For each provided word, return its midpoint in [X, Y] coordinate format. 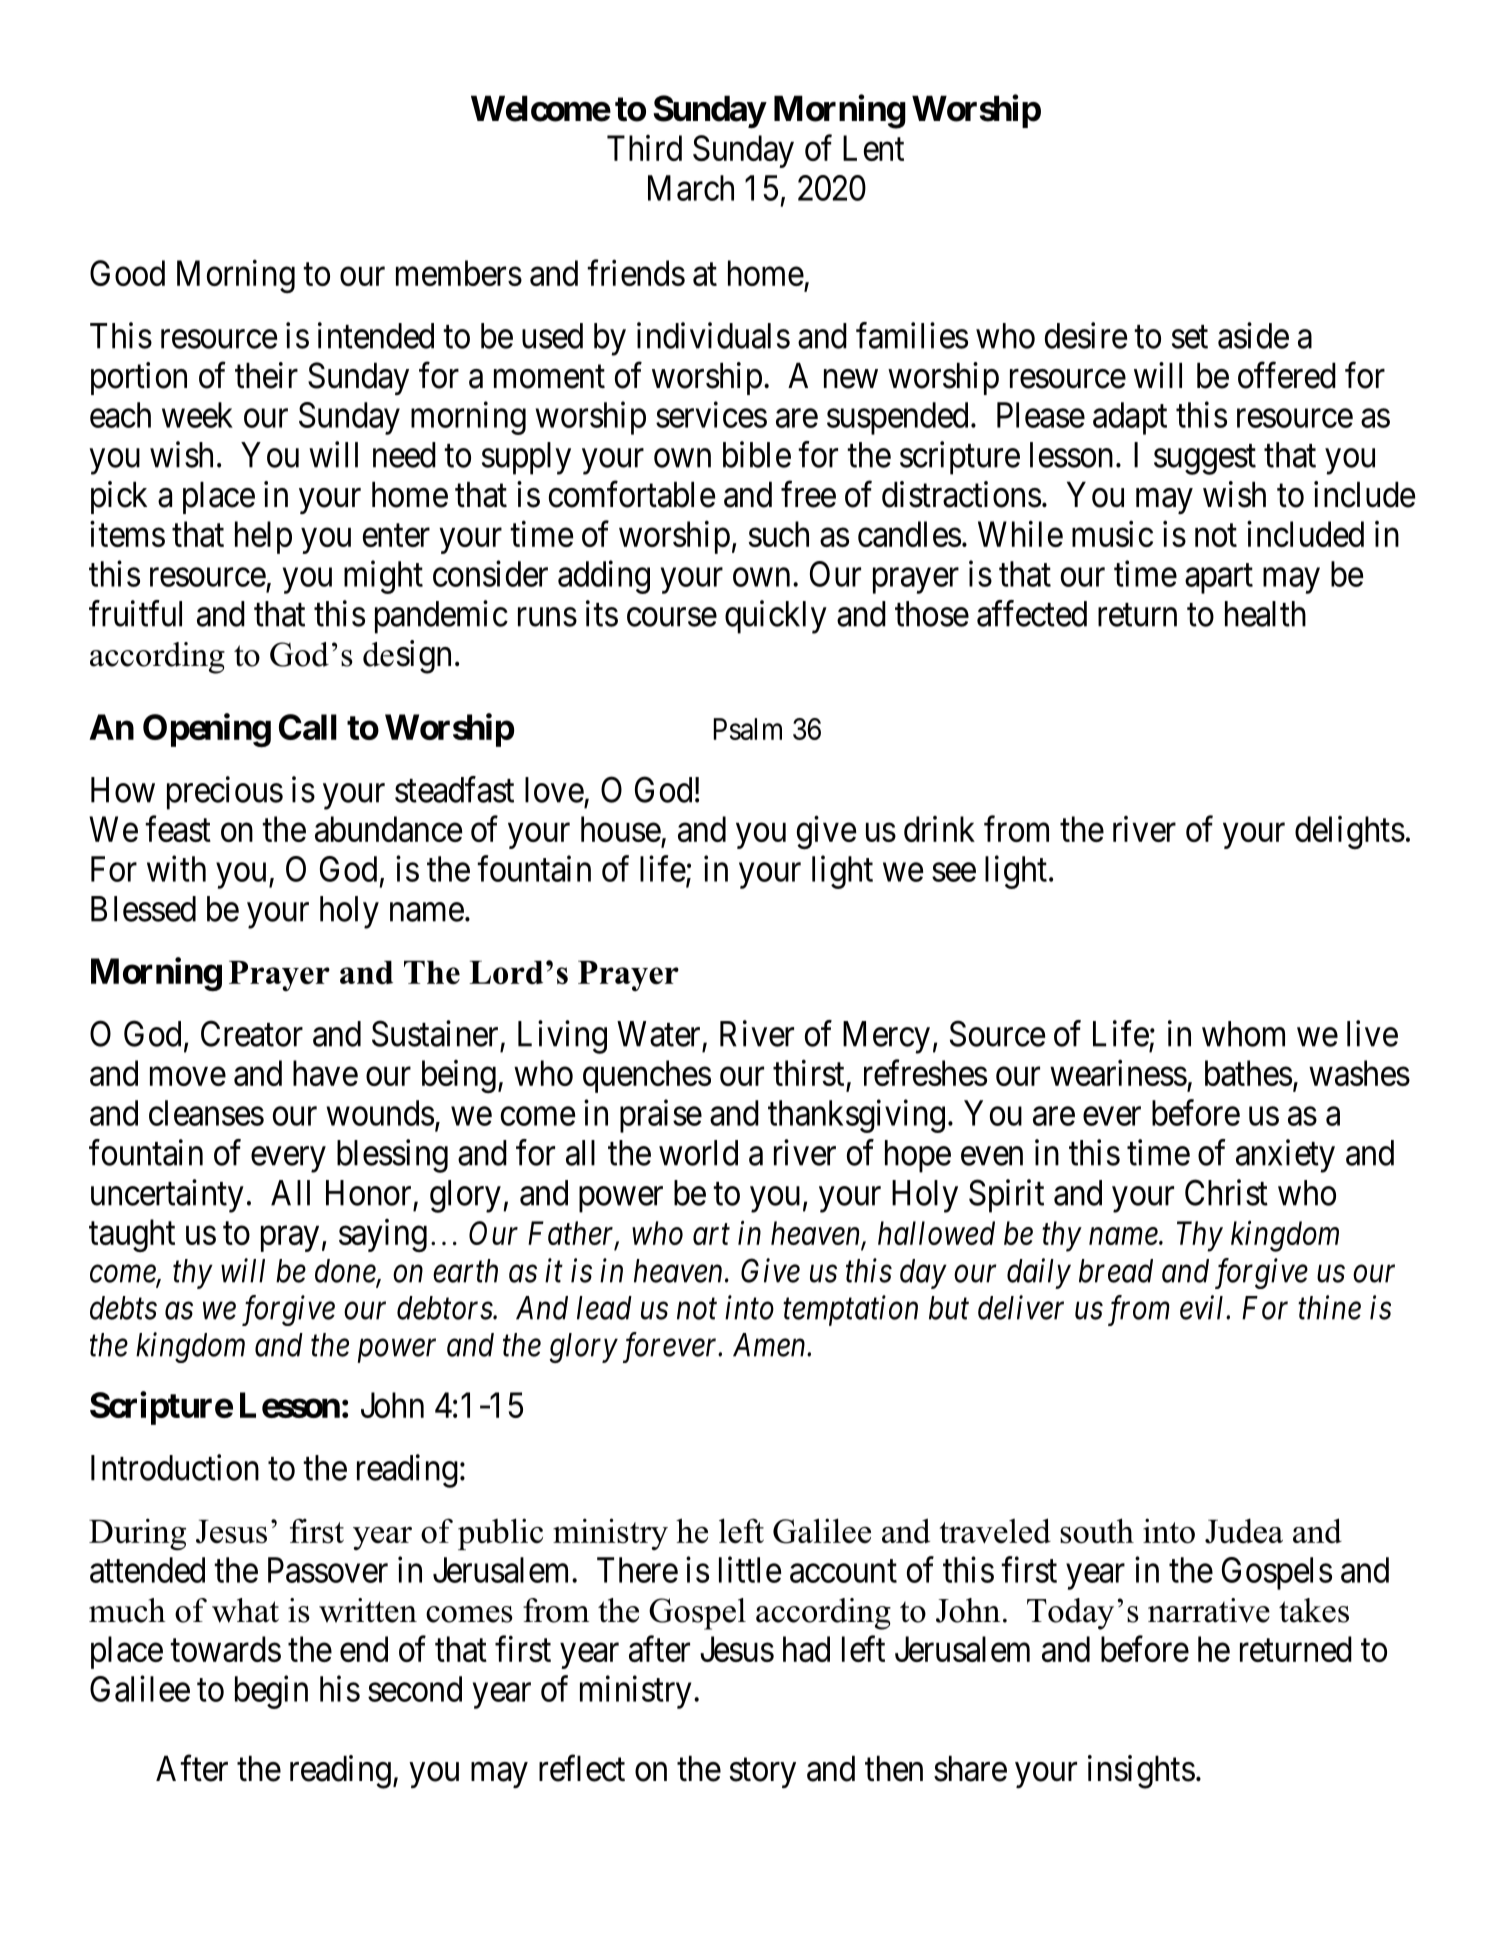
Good [127, 273]
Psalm [748, 729]
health [1265, 614]
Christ [1226, 1192]
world [698, 1153]
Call [308, 727]
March [691, 188]
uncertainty [167, 1196]
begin [271, 1692]
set [1190, 337]
